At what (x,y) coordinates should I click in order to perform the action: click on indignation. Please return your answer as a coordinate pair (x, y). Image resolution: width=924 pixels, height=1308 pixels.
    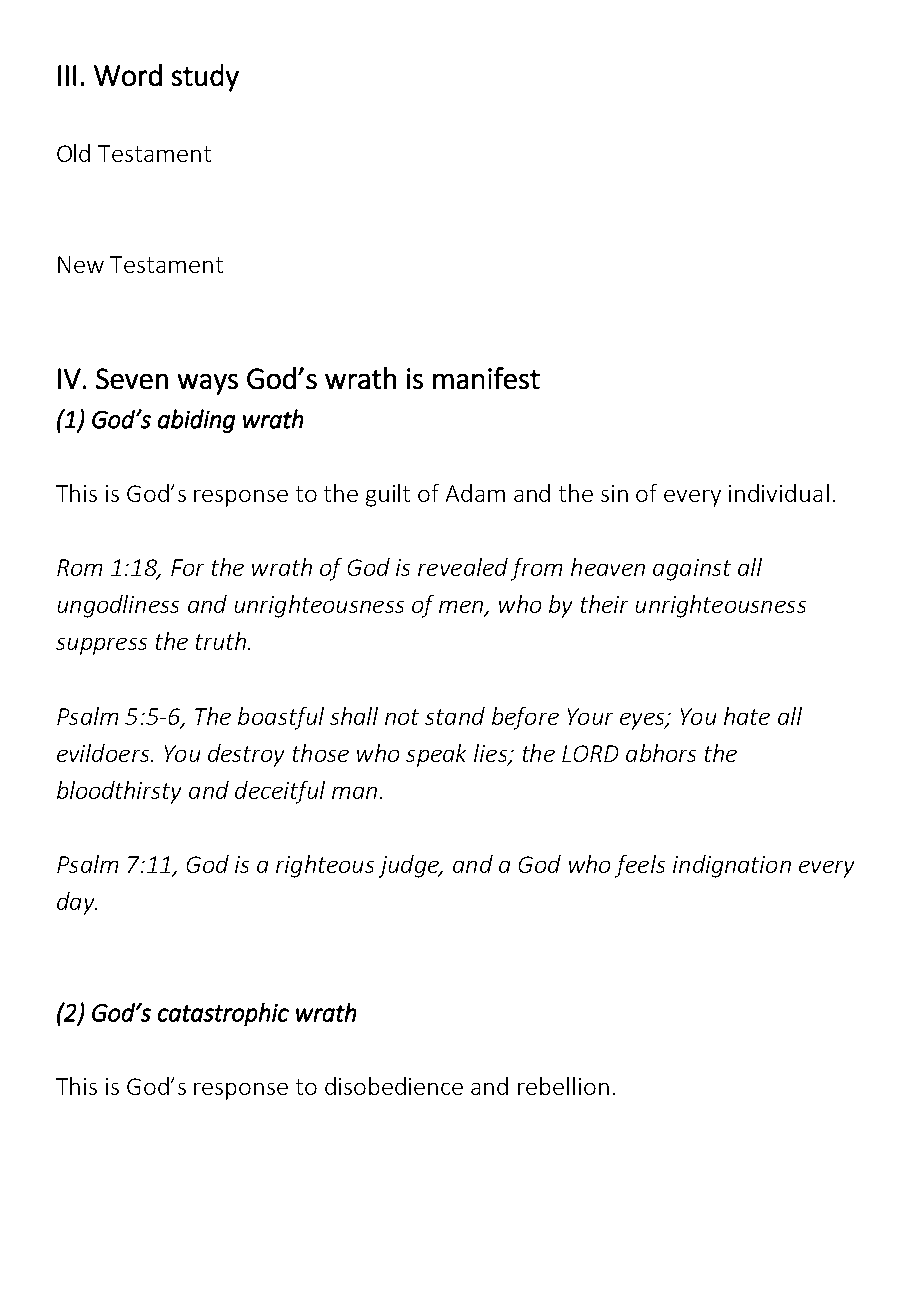
    Looking at the image, I should click on (732, 866).
